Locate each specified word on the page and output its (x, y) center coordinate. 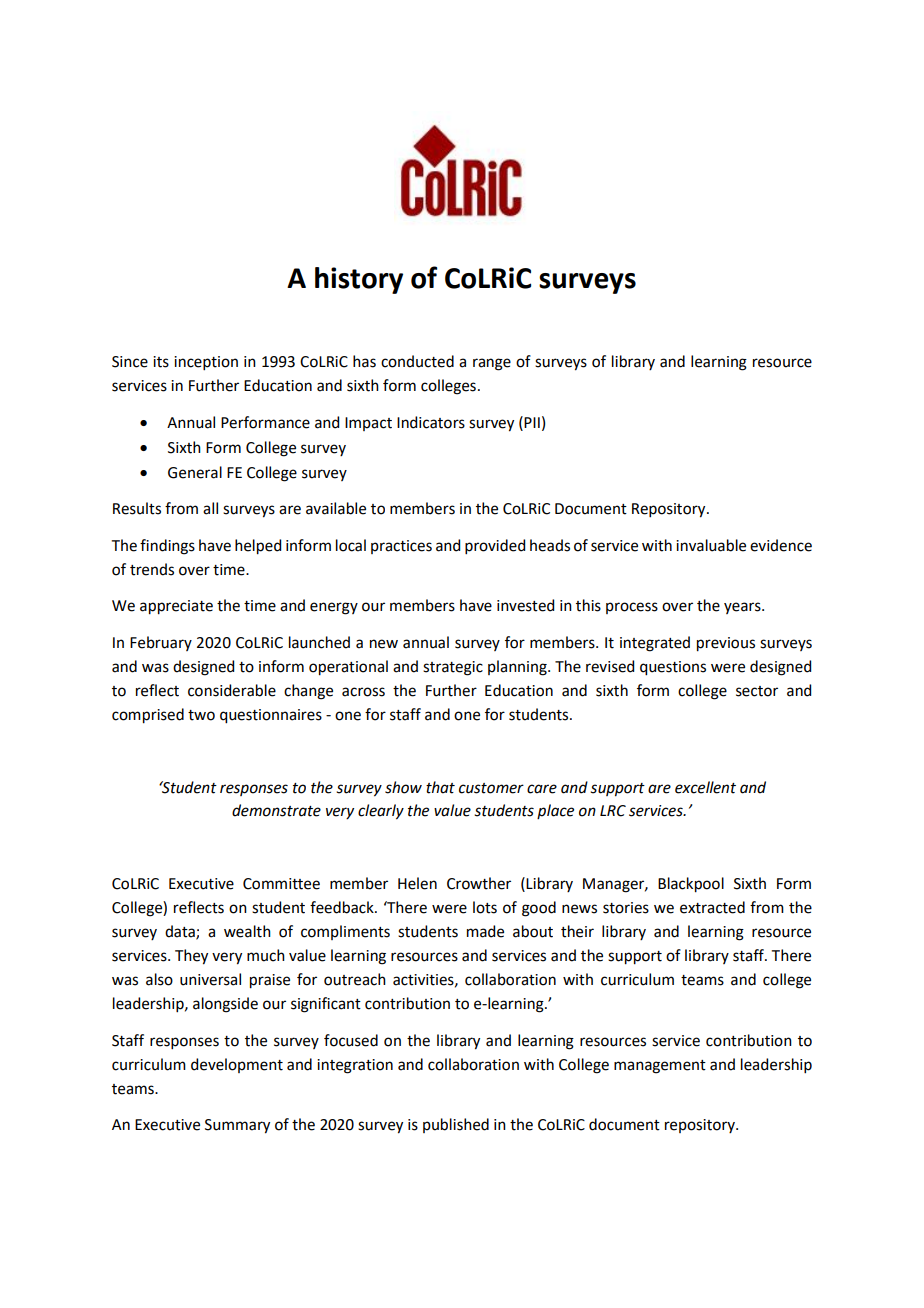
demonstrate (276, 810)
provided (495, 546)
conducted (417, 361)
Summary (237, 1126)
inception (206, 363)
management (660, 1067)
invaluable (711, 545)
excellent (705, 787)
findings (167, 547)
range (492, 364)
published (456, 1125)
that (440, 787)
